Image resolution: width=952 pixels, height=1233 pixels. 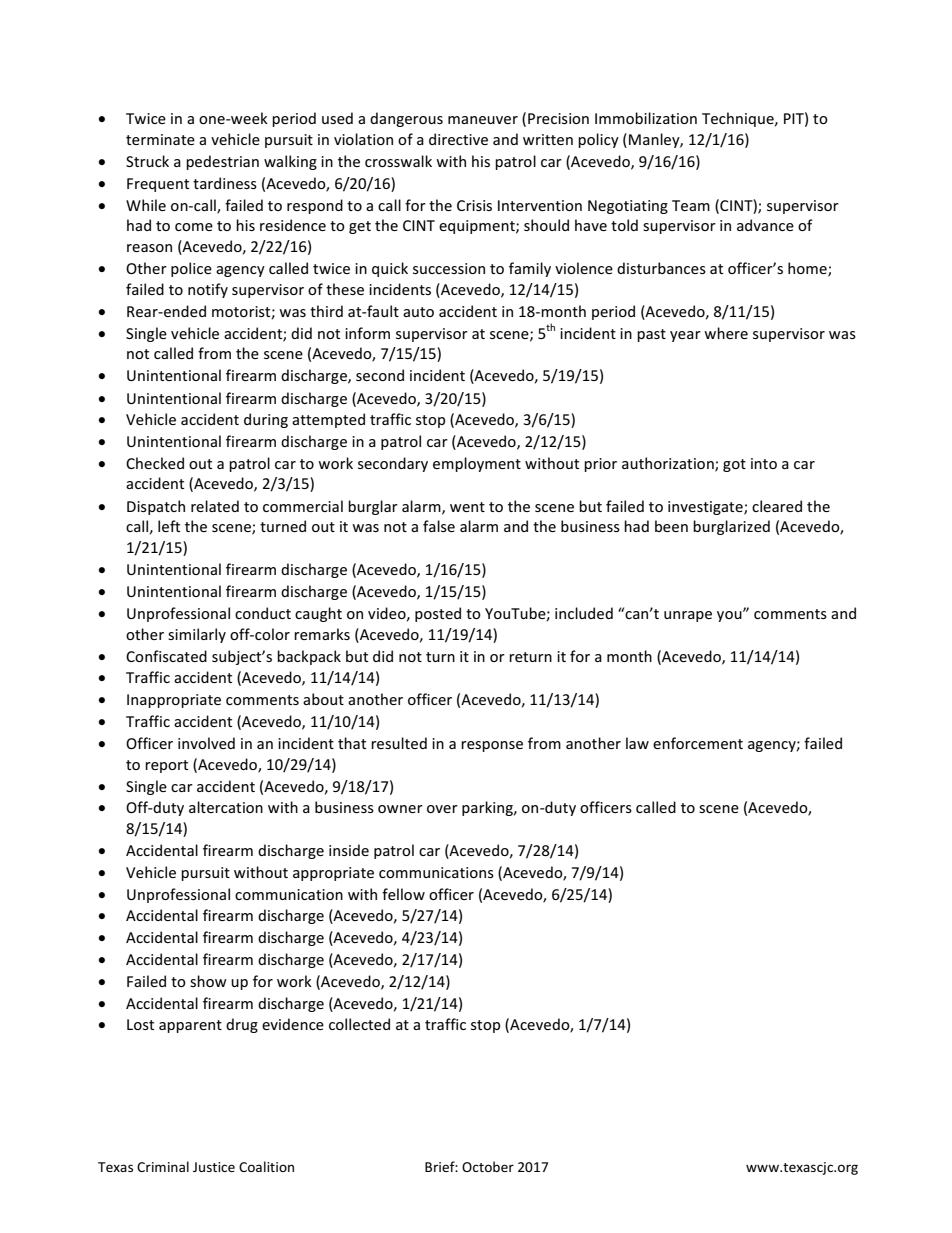 What do you see at coordinates (458, 139) in the screenshot?
I see `directive` at bounding box center [458, 139].
